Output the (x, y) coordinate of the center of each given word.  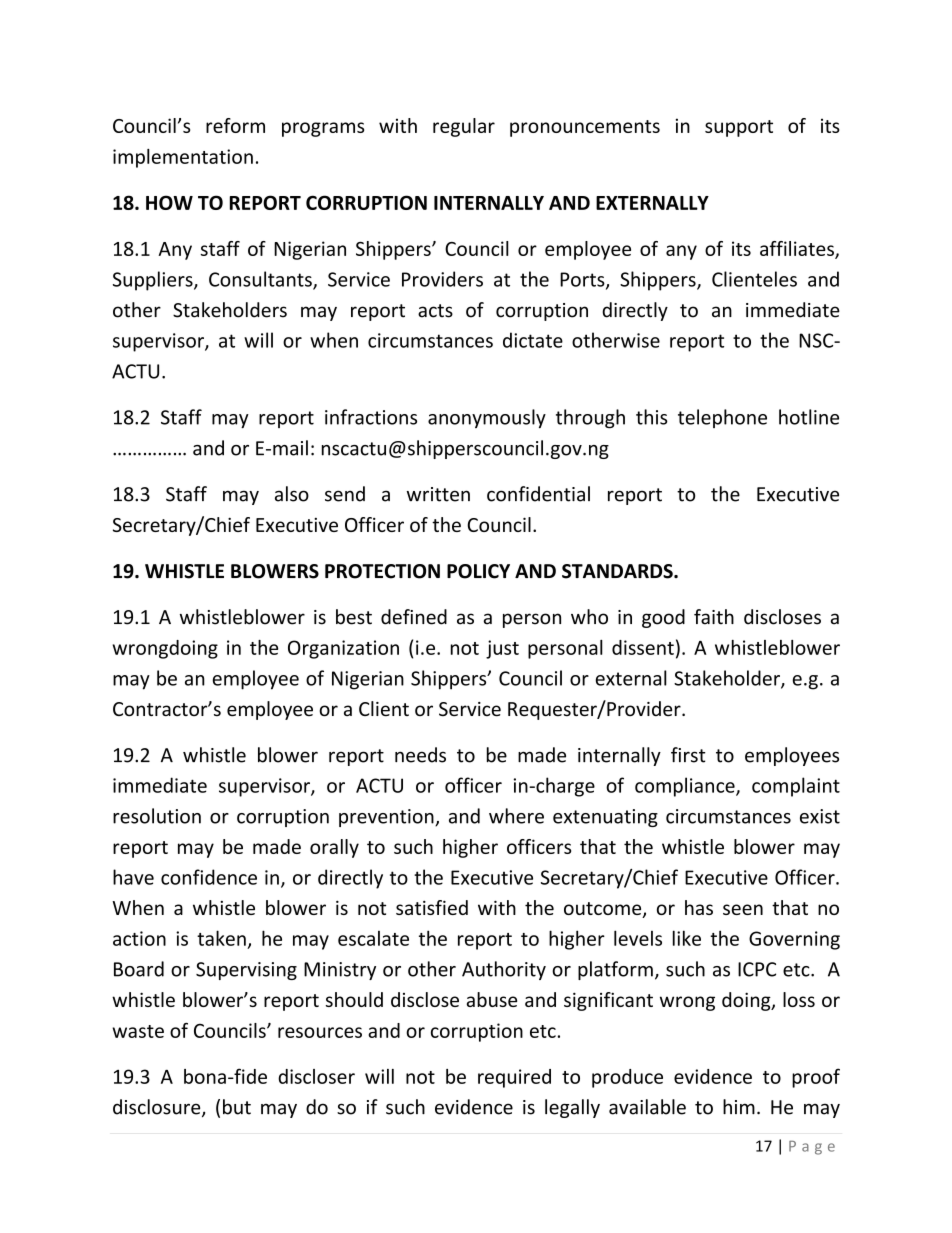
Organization (343, 649)
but (237, 1107)
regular (464, 127)
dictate (533, 340)
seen (743, 909)
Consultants (261, 280)
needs (420, 755)
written (438, 494)
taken (221, 938)
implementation (183, 158)
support (739, 128)
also (292, 494)
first (688, 755)
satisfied (432, 907)
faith (714, 617)
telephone (722, 418)
